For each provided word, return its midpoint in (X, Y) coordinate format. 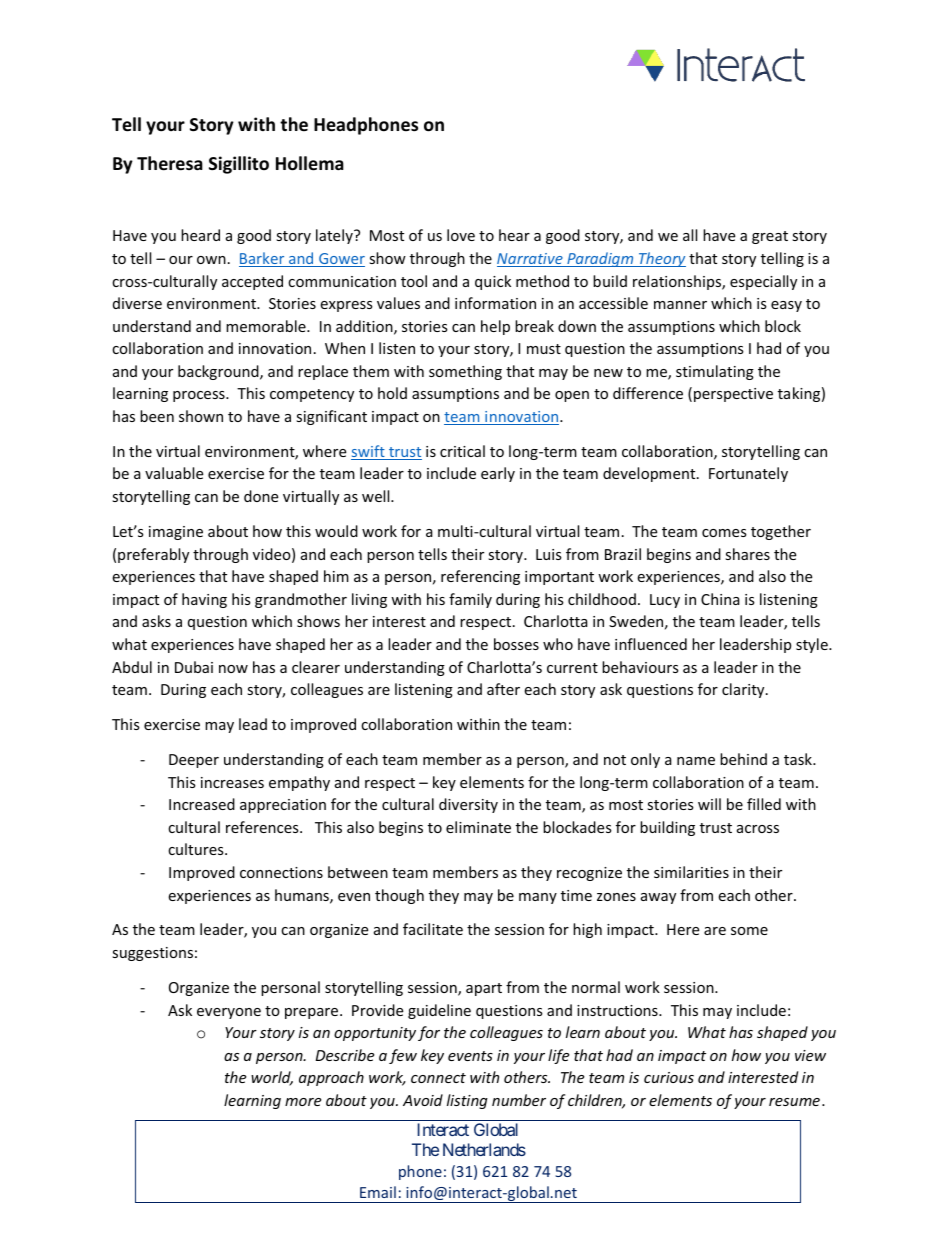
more (303, 1102)
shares (747, 554)
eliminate (478, 827)
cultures (197, 849)
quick (493, 282)
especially (763, 282)
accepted (252, 282)
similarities (691, 872)
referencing (480, 577)
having (204, 600)
